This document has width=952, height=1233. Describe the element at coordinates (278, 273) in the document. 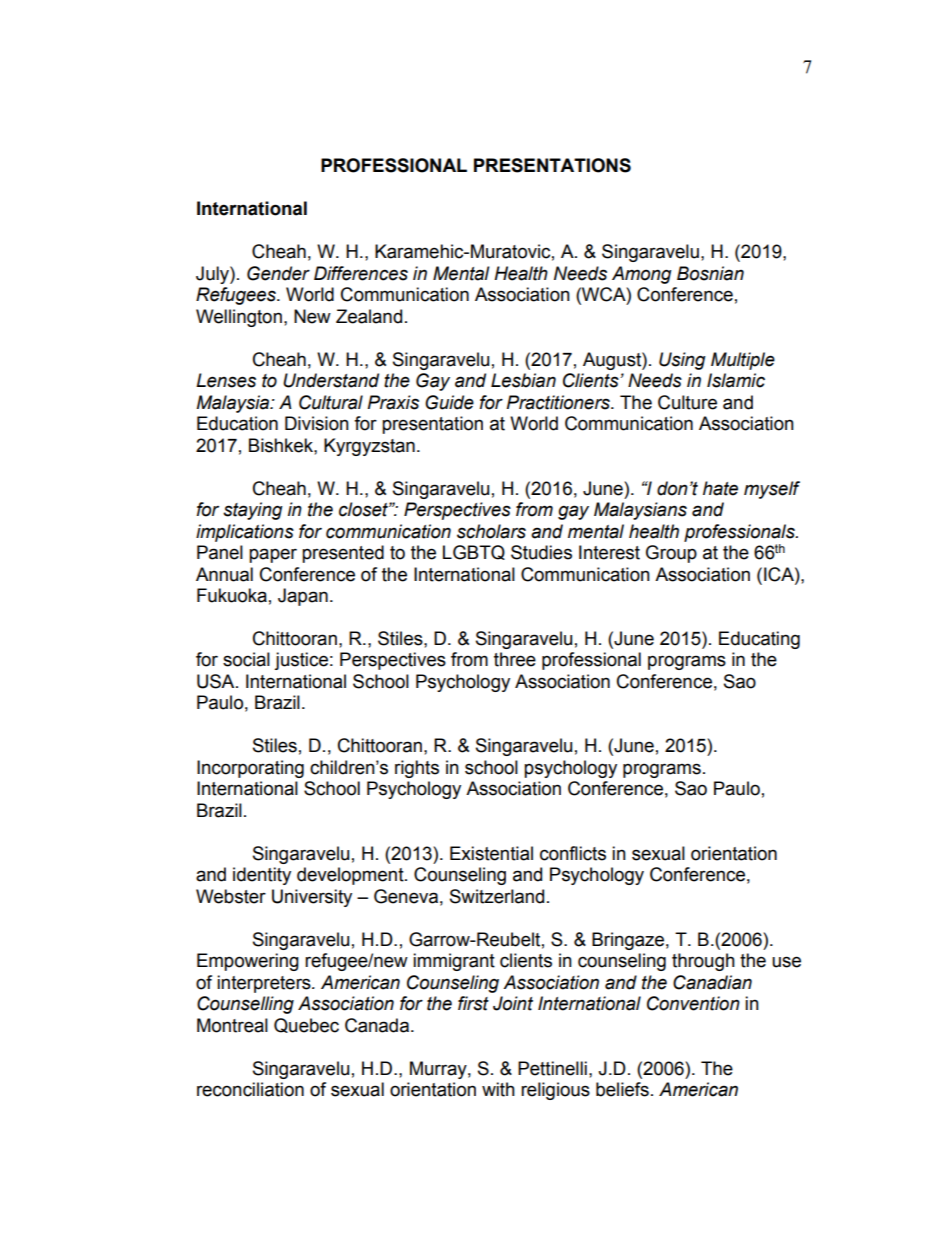

I see `Gender` at that location.
